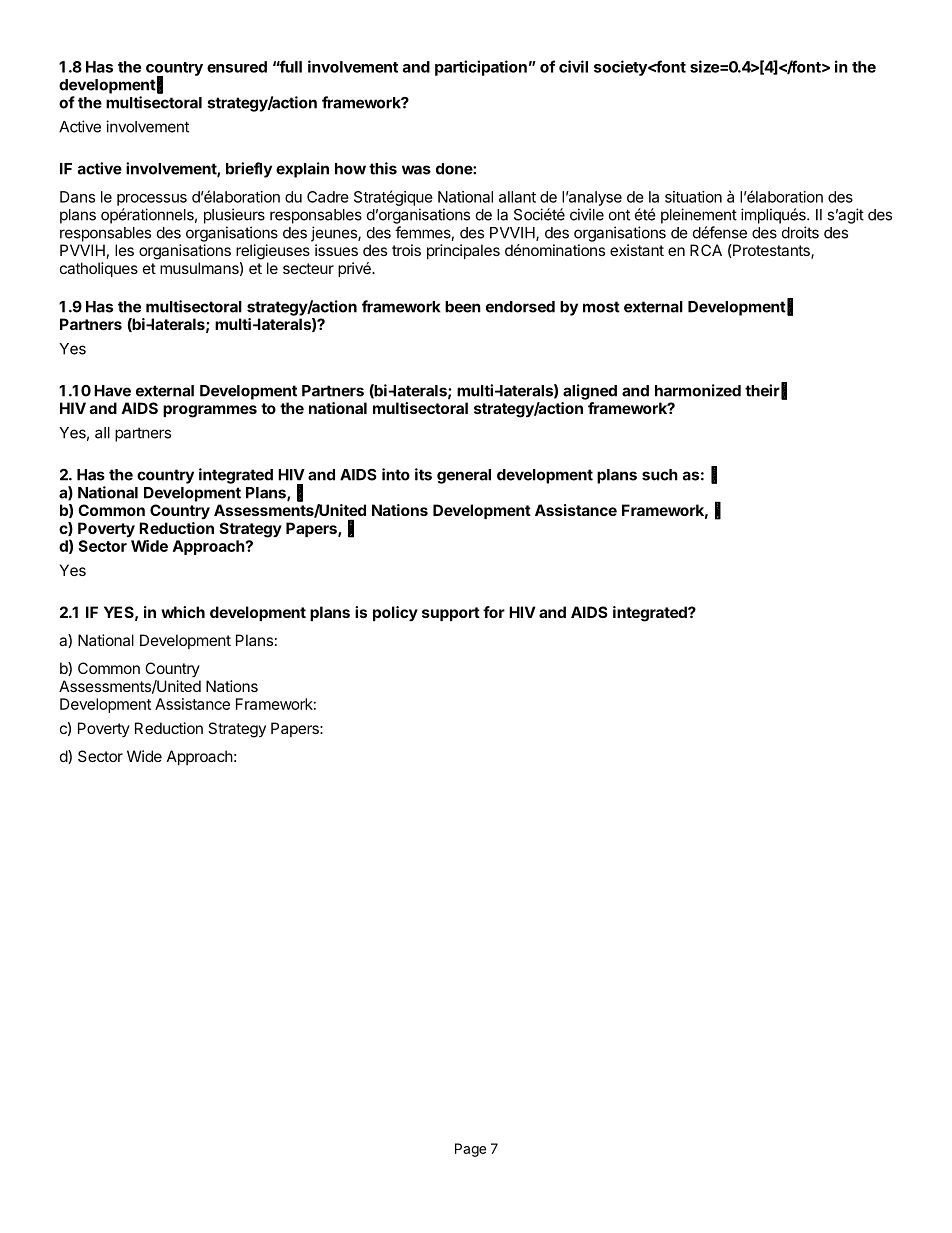 The height and width of the screenshot is (1233, 952). I want to click on participation, so click(481, 68).
